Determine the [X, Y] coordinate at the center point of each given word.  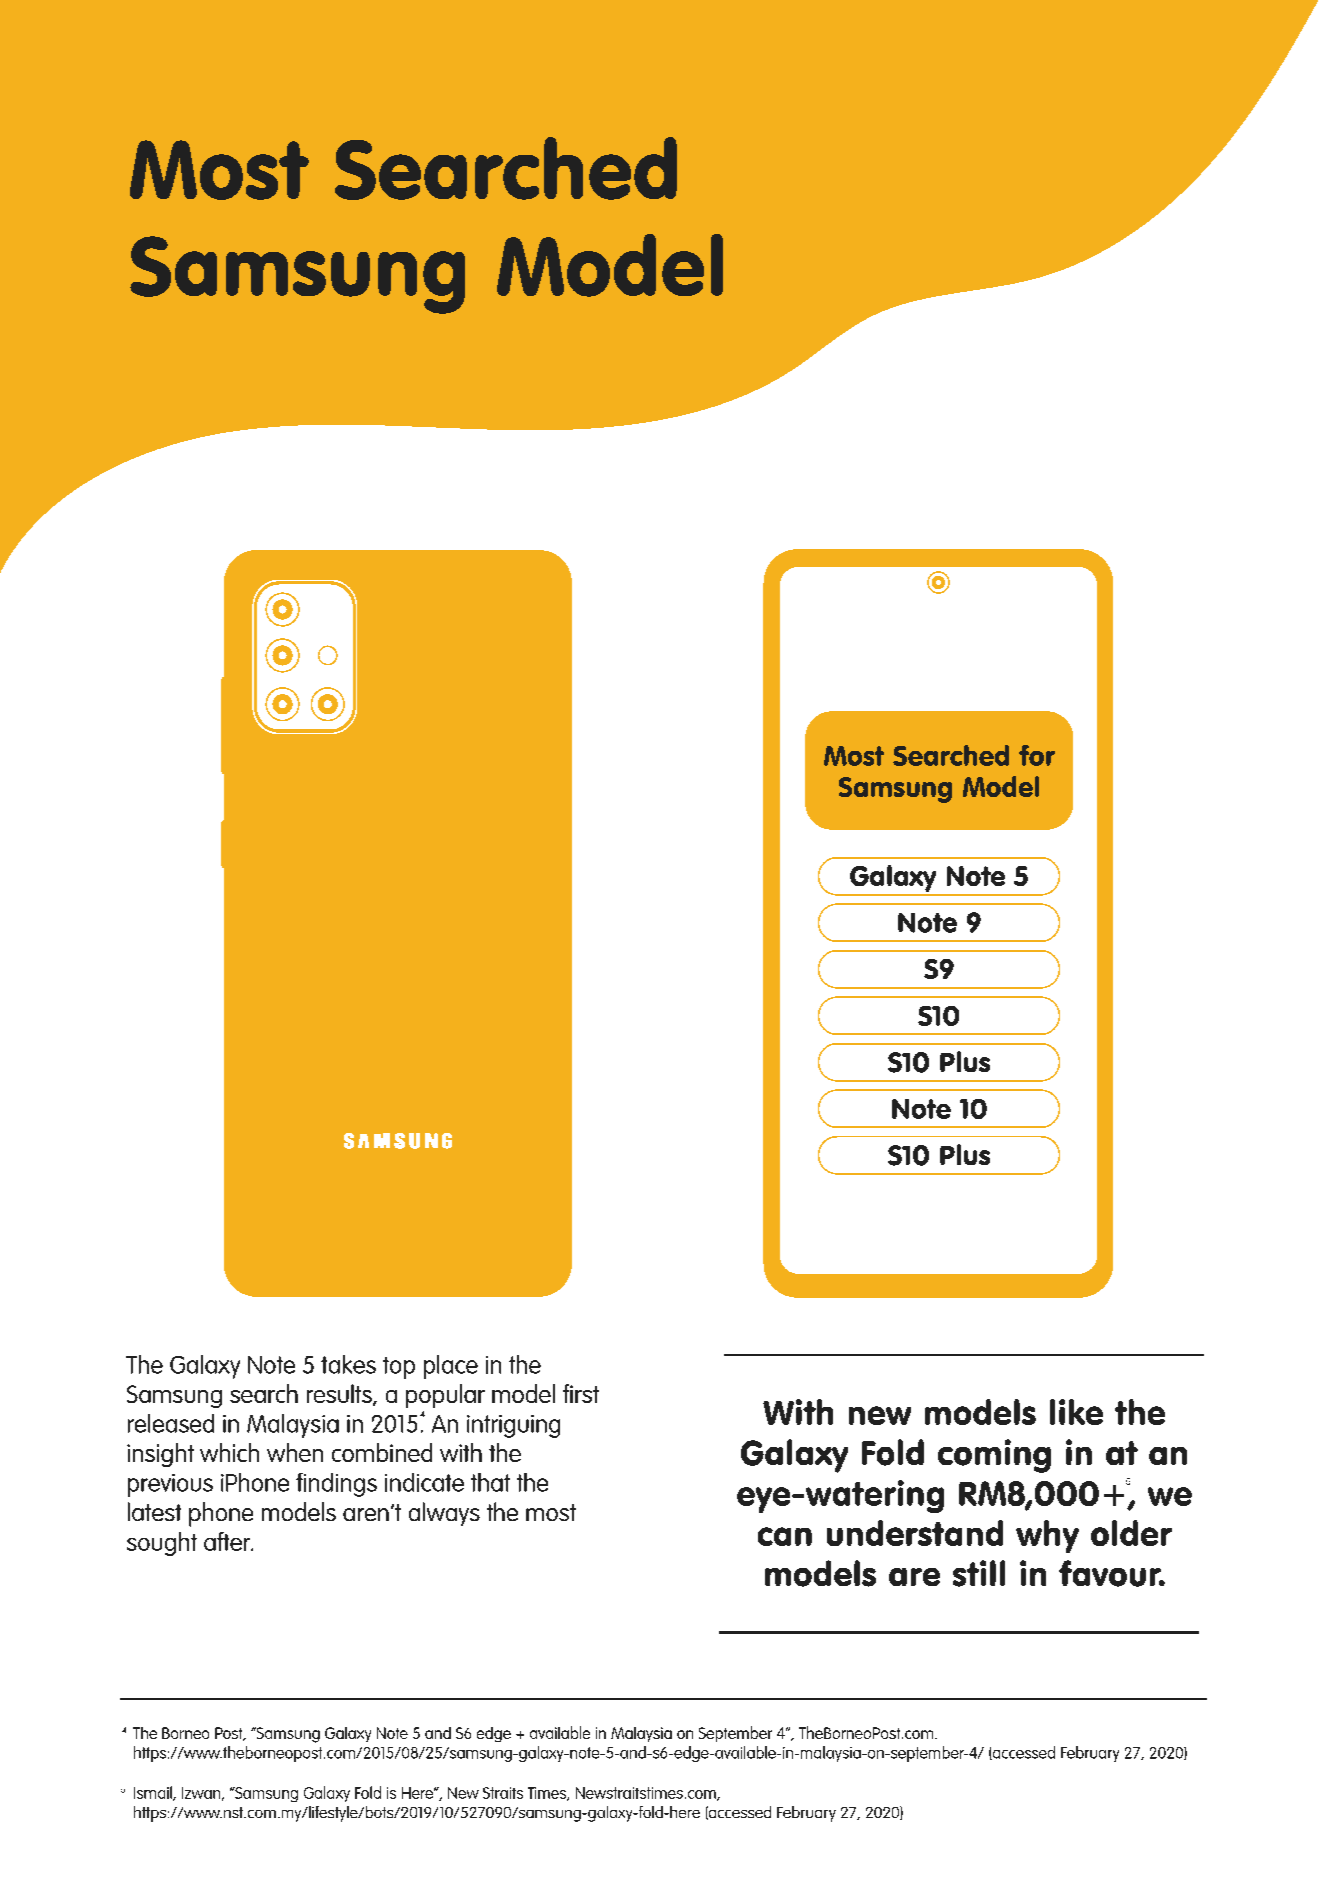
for [1037, 755]
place [451, 1367]
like [1076, 1412]
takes [348, 1364]
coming [994, 1456]
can [785, 1536]
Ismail [154, 1793]
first [581, 1393]
